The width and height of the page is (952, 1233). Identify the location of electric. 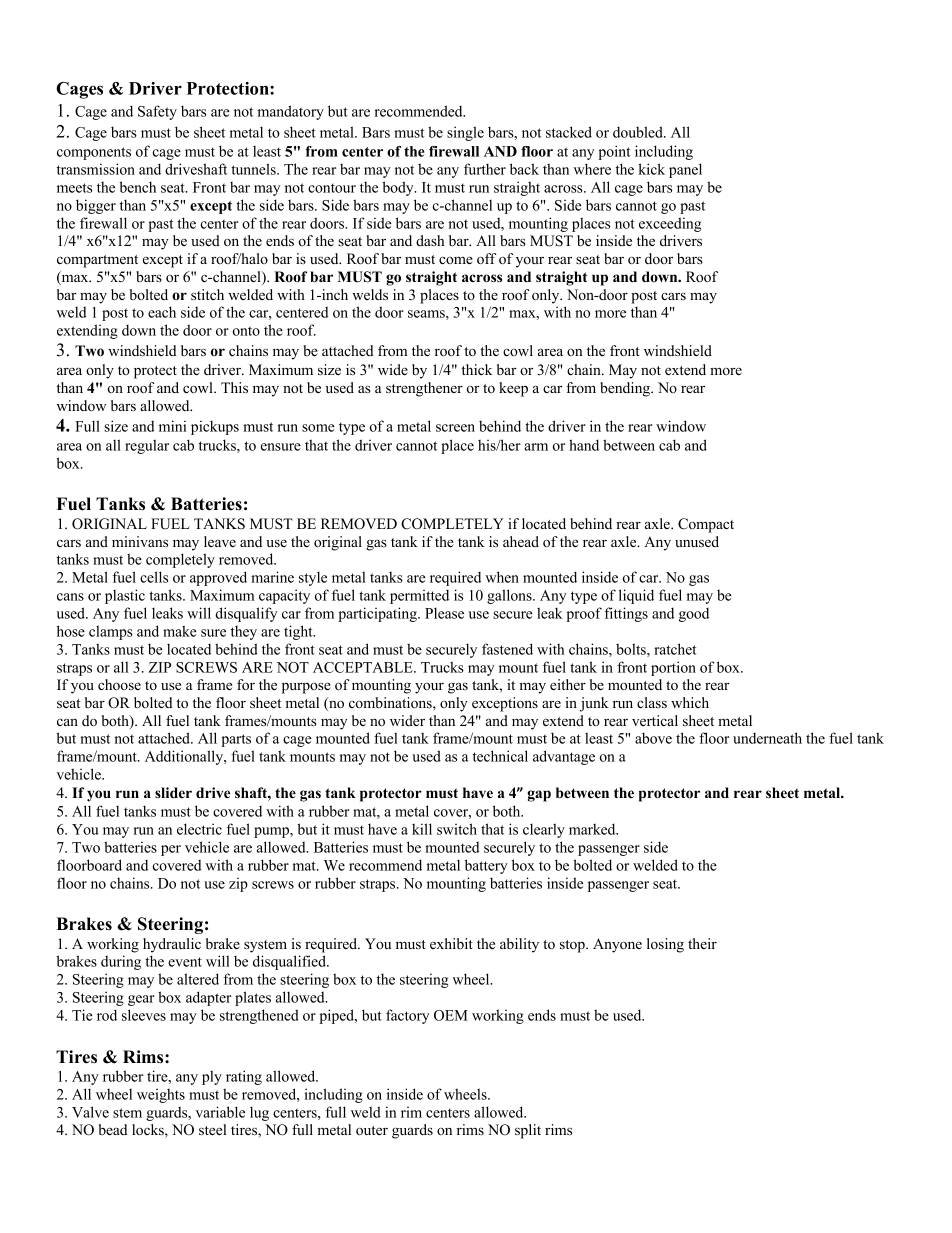
(199, 829).
